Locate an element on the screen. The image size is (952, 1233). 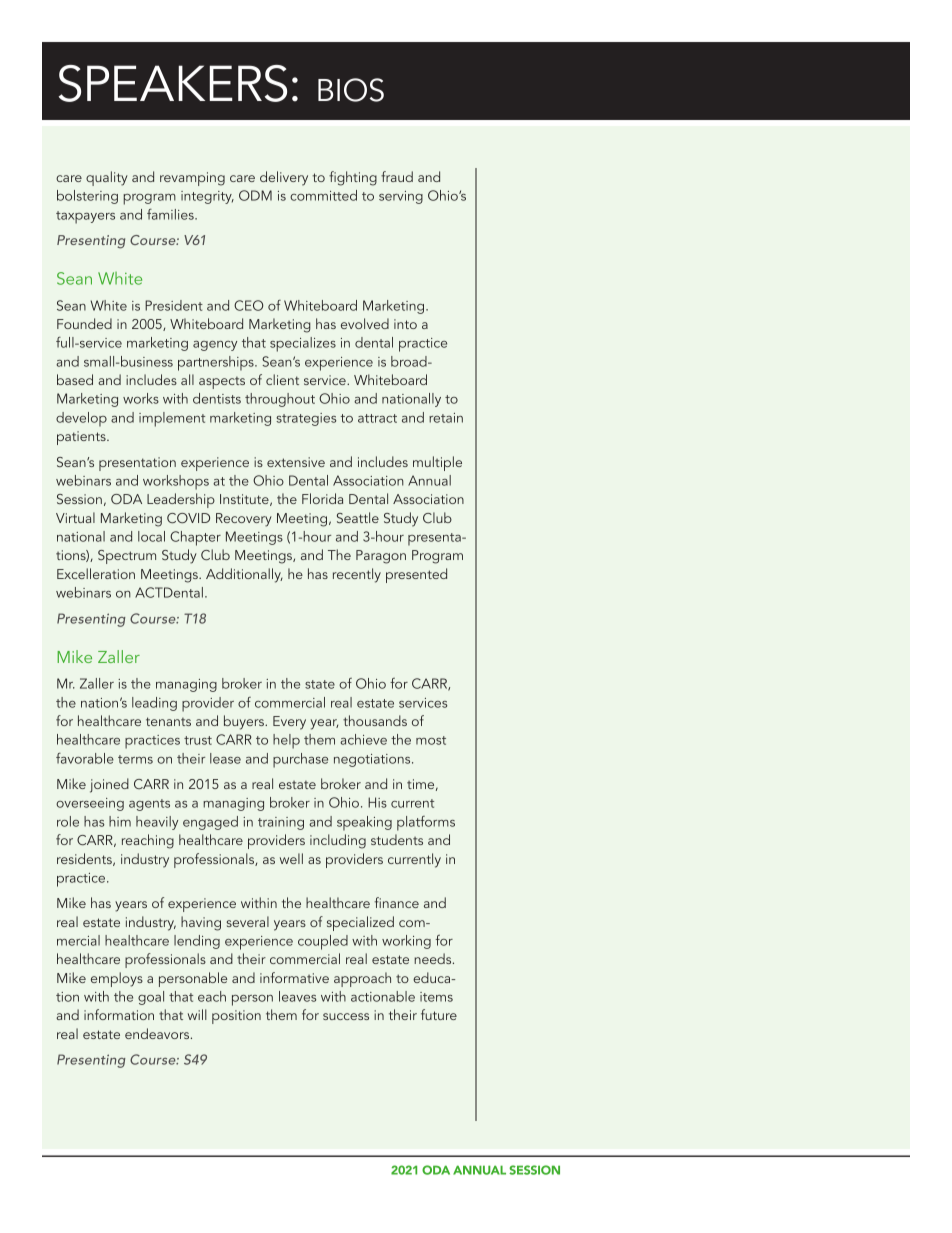
lease is located at coordinates (225, 758).
